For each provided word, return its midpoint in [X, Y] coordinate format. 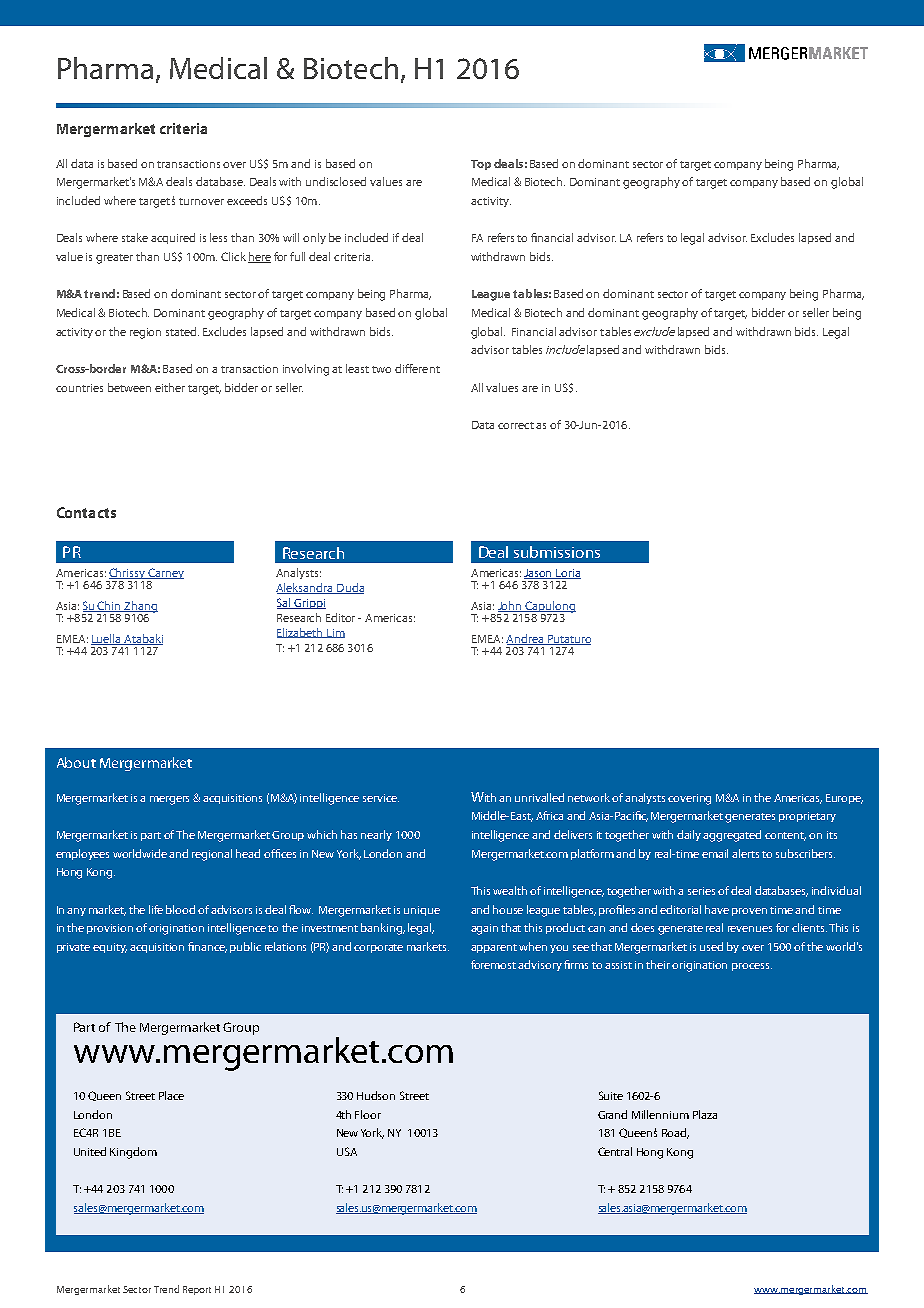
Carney [165, 575]
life [156, 909]
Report [197, 1290]
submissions [557, 552]
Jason [539, 574]
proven [749, 912]
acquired [173, 238]
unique [422, 911]
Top [481, 165]
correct [517, 425]
